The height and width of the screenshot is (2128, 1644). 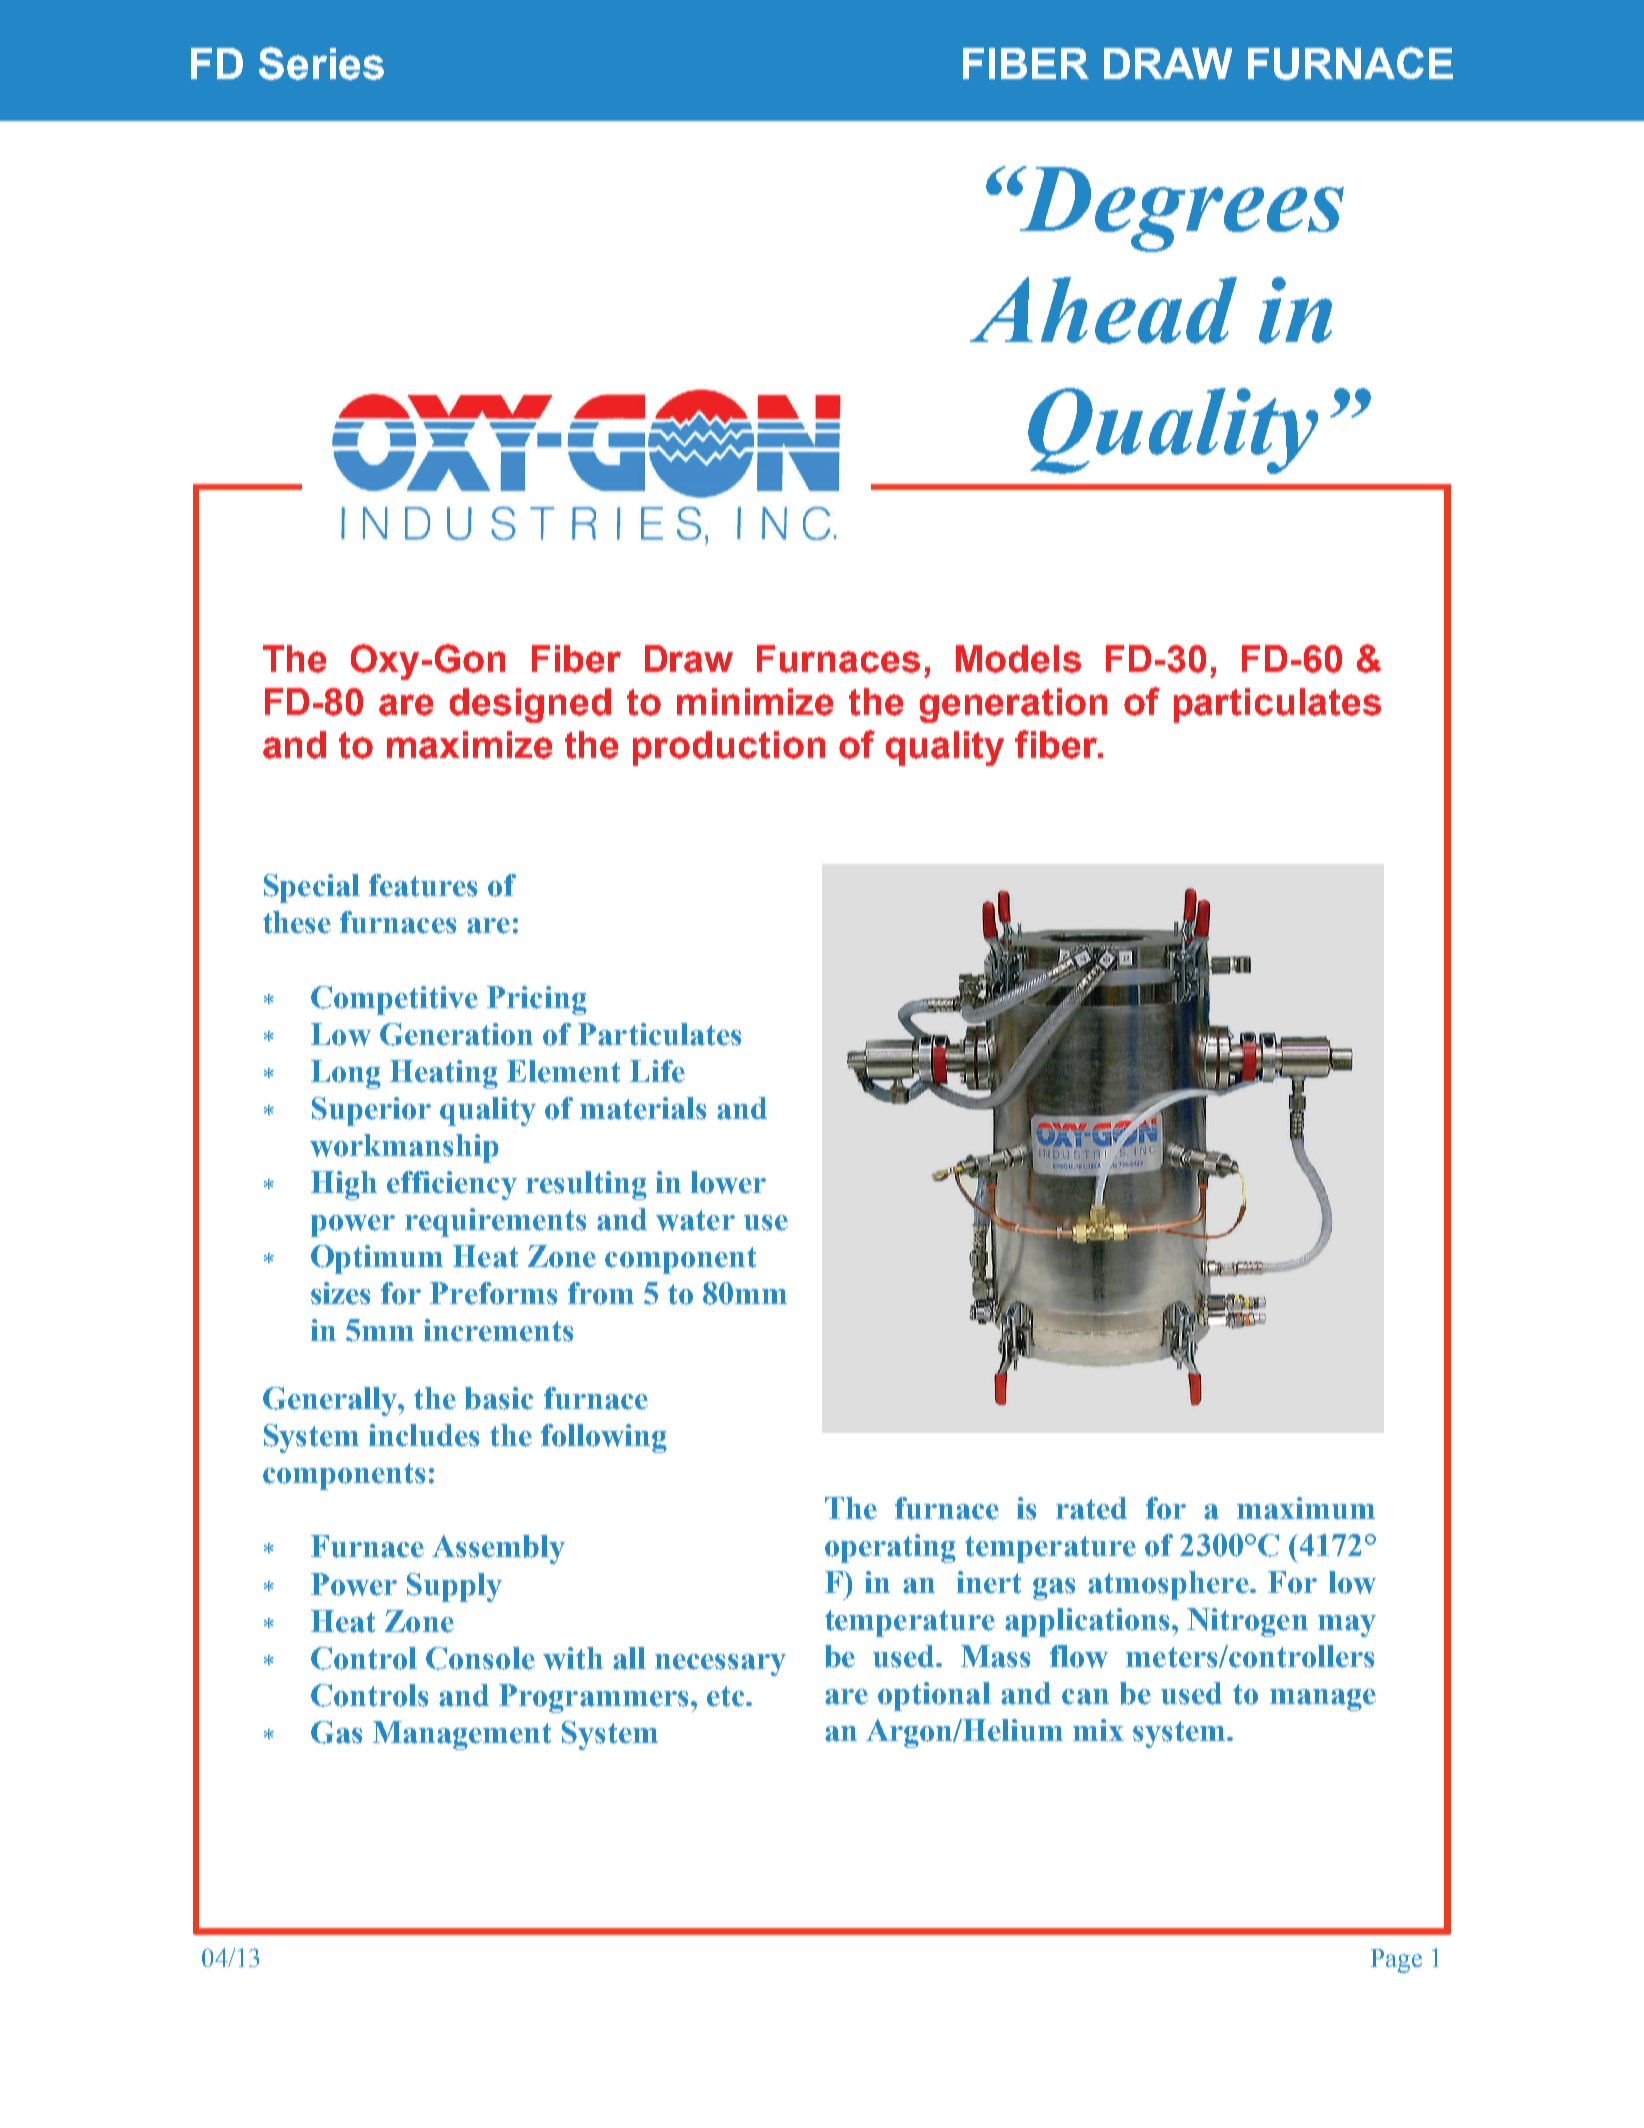 I want to click on minimize, so click(x=755, y=702).
